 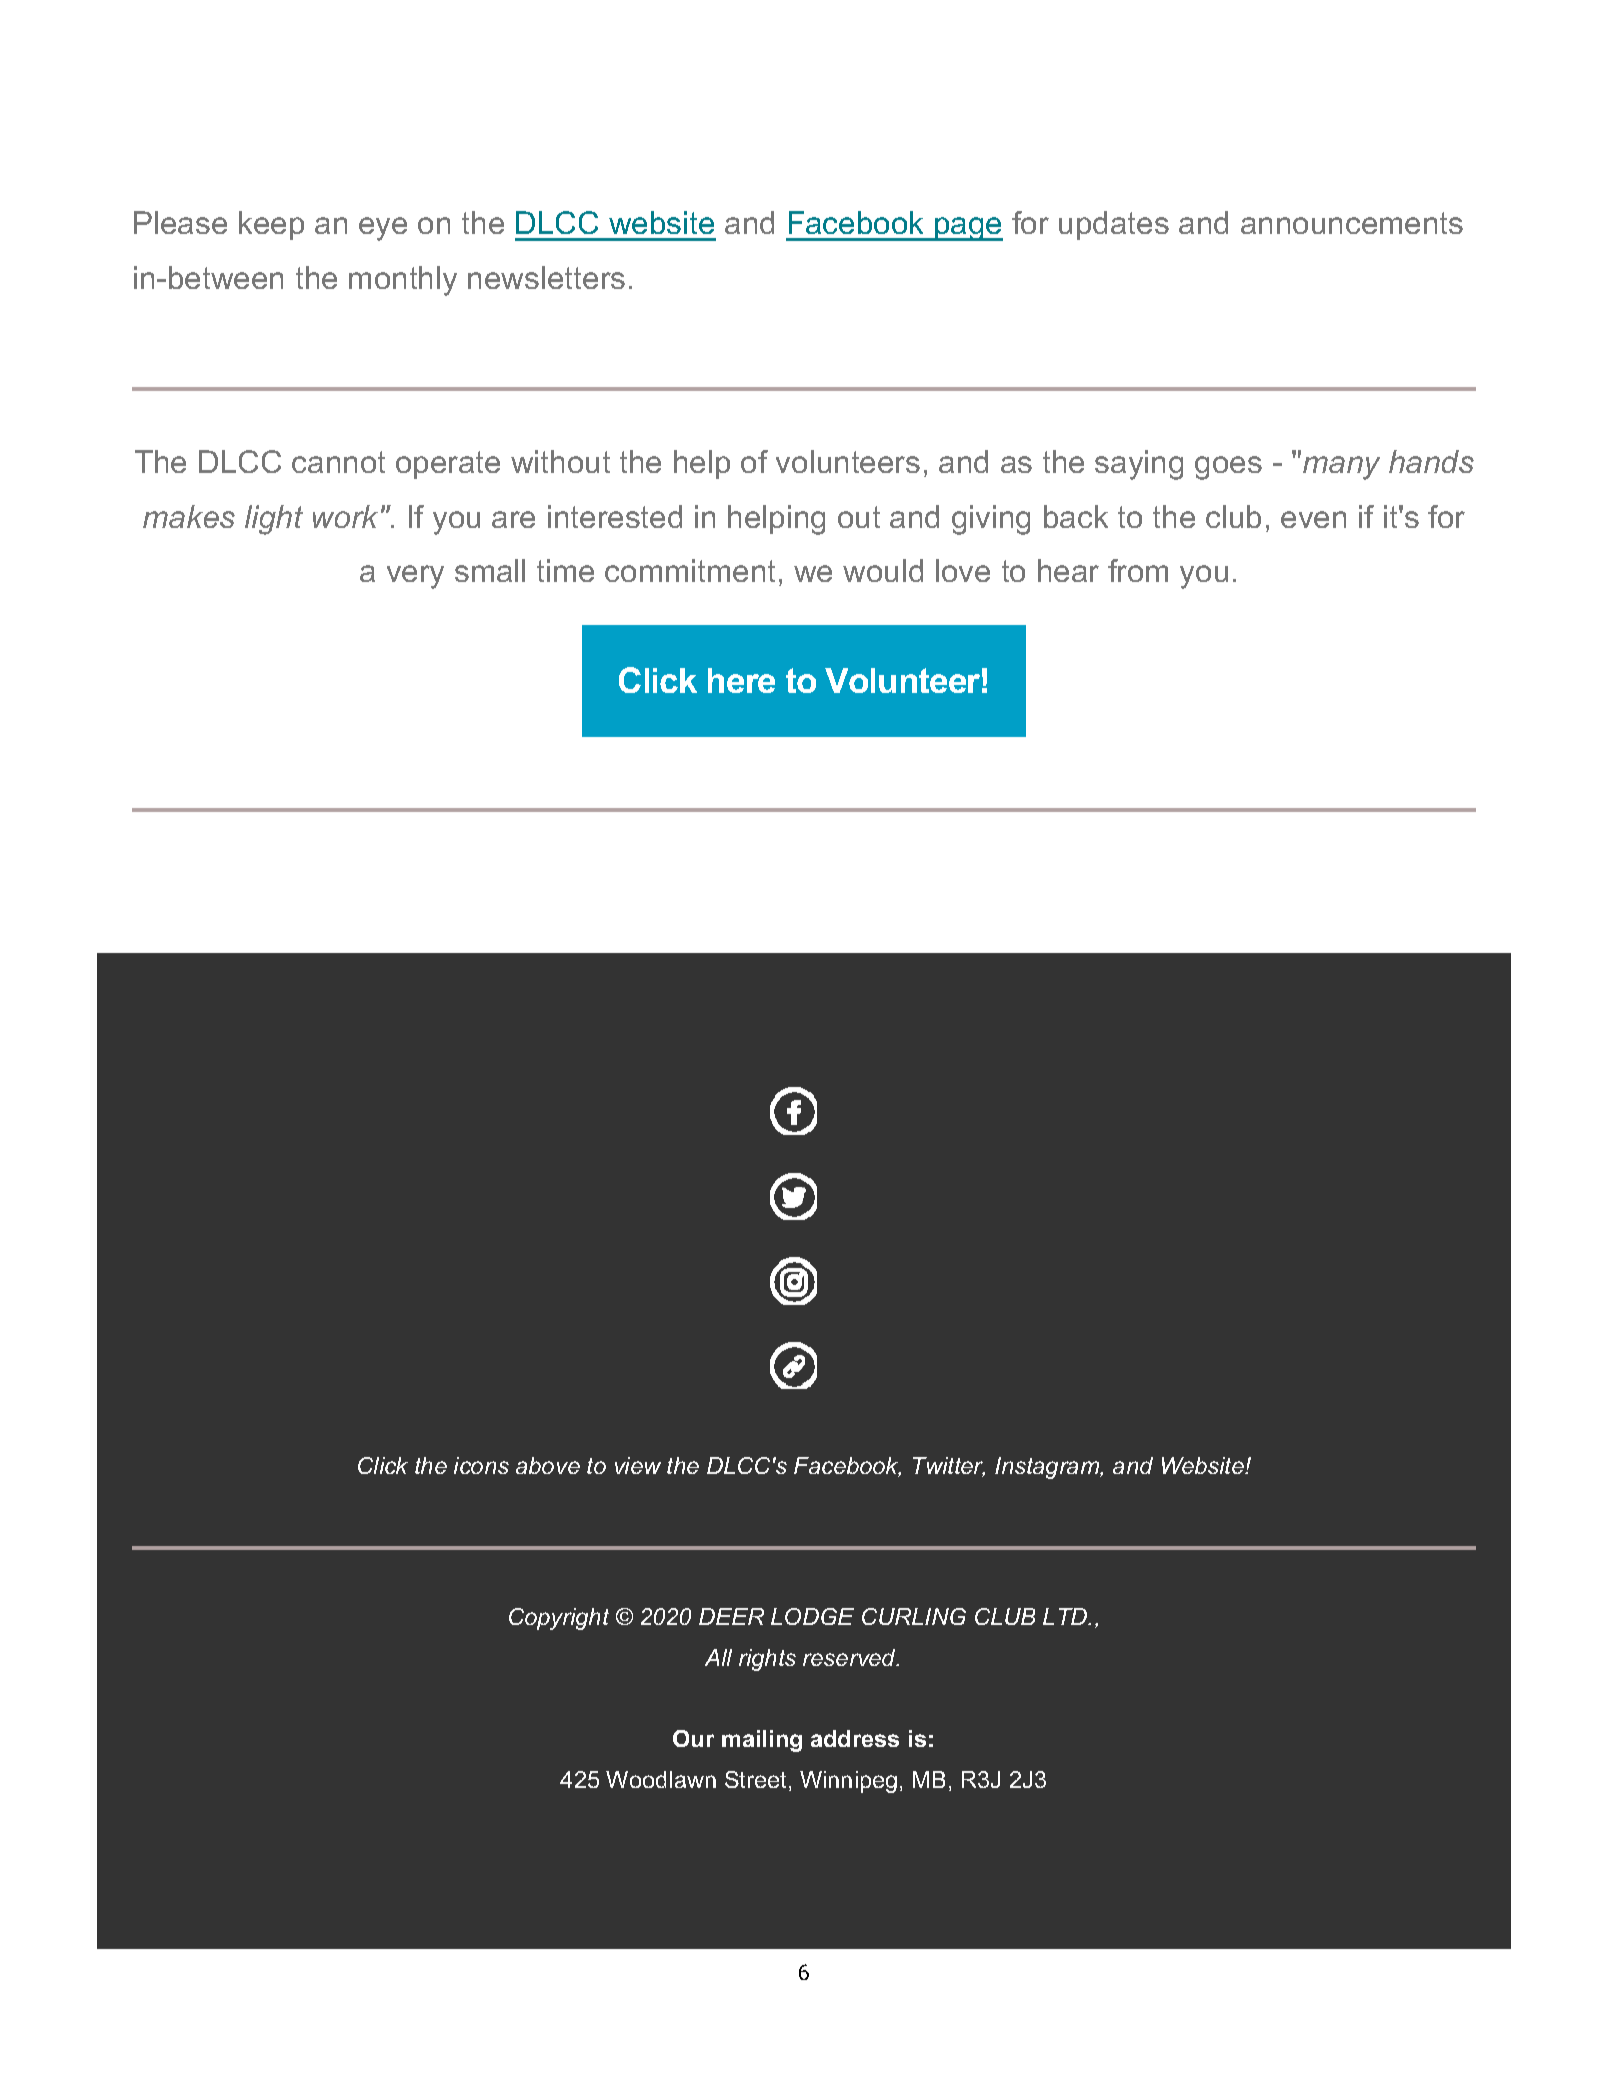 What do you see at coordinates (741, 680) in the screenshot?
I see `here` at bounding box center [741, 680].
